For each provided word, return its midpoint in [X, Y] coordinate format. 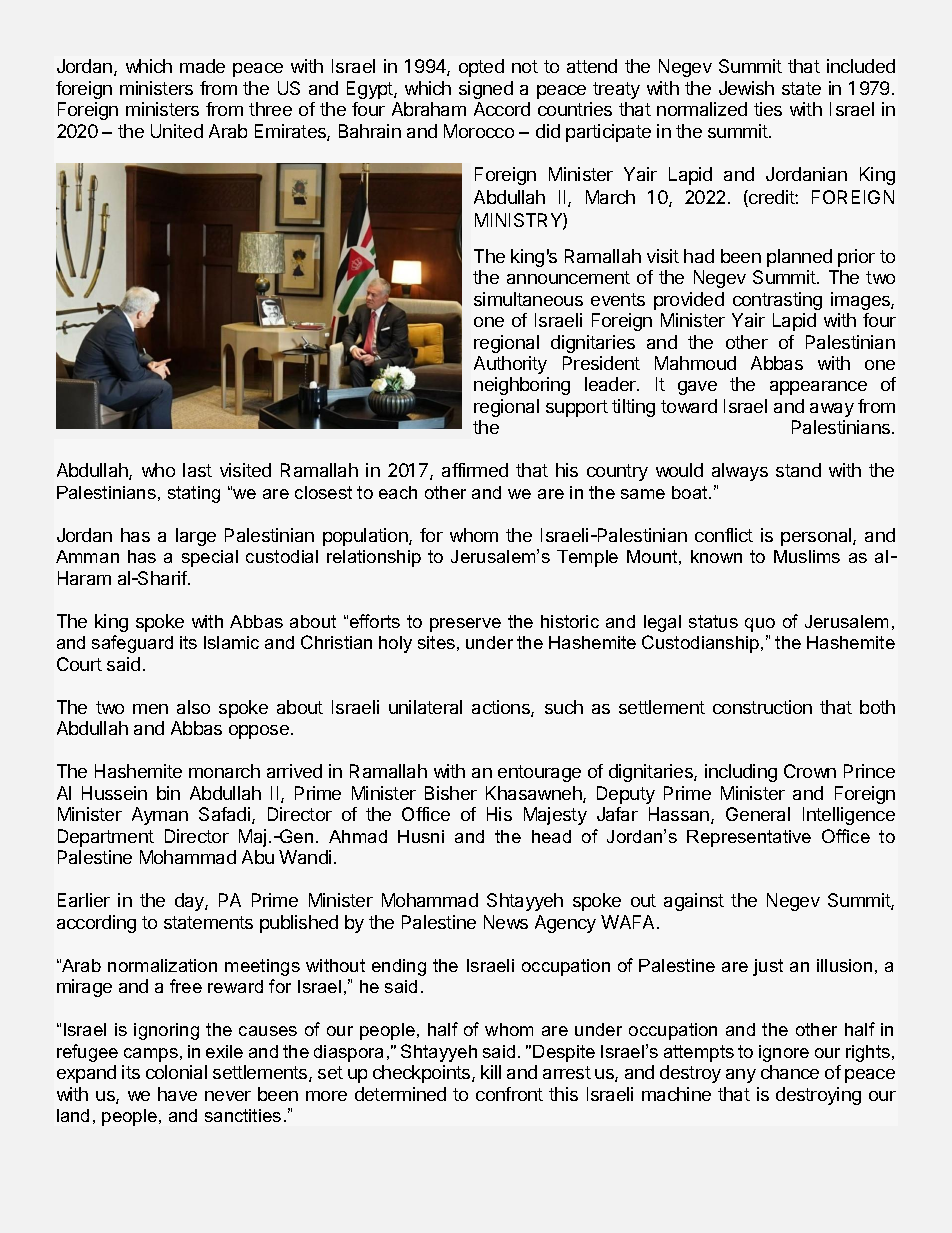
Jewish [746, 88]
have [177, 1094]
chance [790, 1072]
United [177, 131]
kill [491, 1072]
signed [486, 90]
